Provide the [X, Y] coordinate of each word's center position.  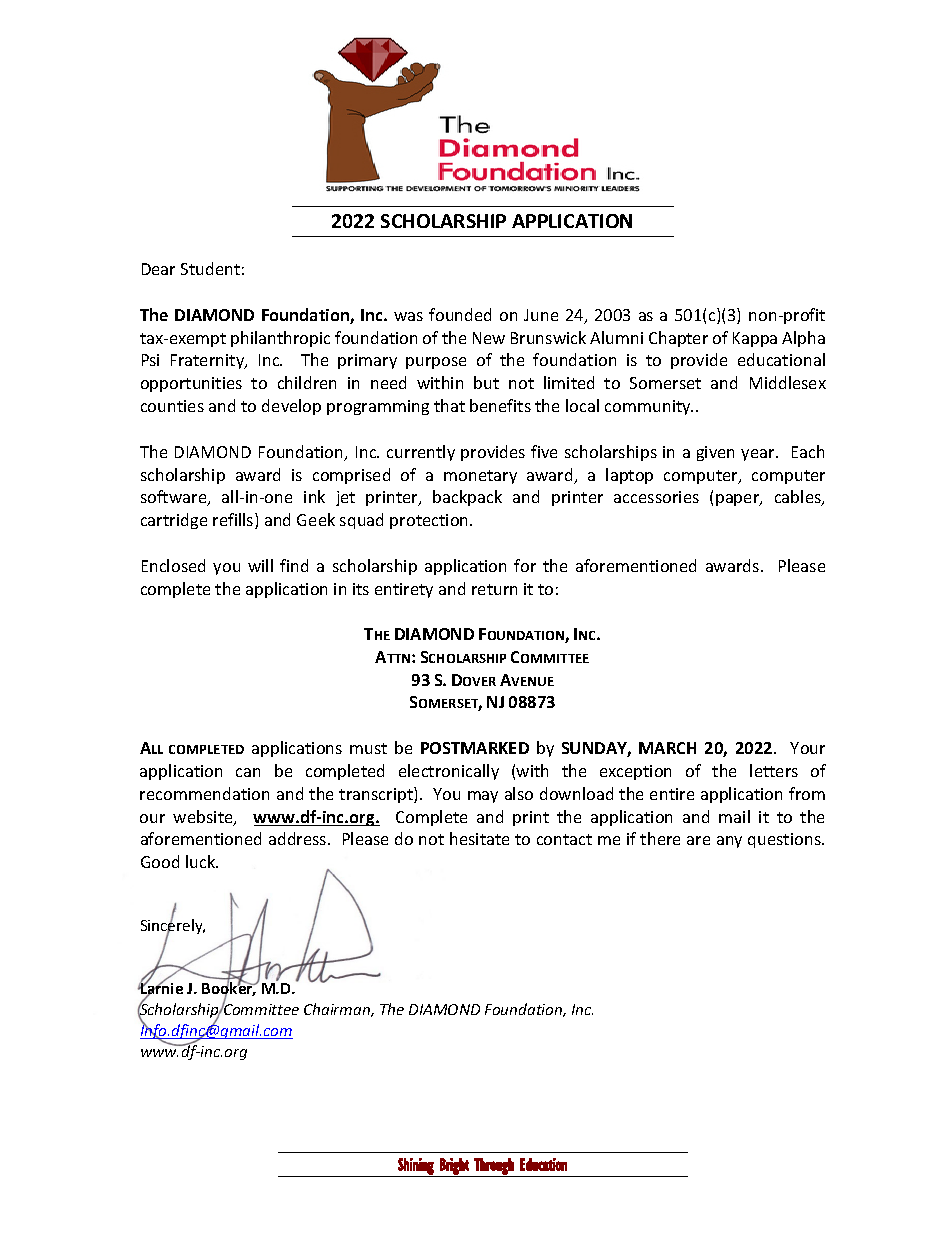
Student [210, 268]
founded [460, 314]
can [248, 772]
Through [494, 1167]
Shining [416, 1167]
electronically [449, 772]
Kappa [755, 339]
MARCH [667, 748]
